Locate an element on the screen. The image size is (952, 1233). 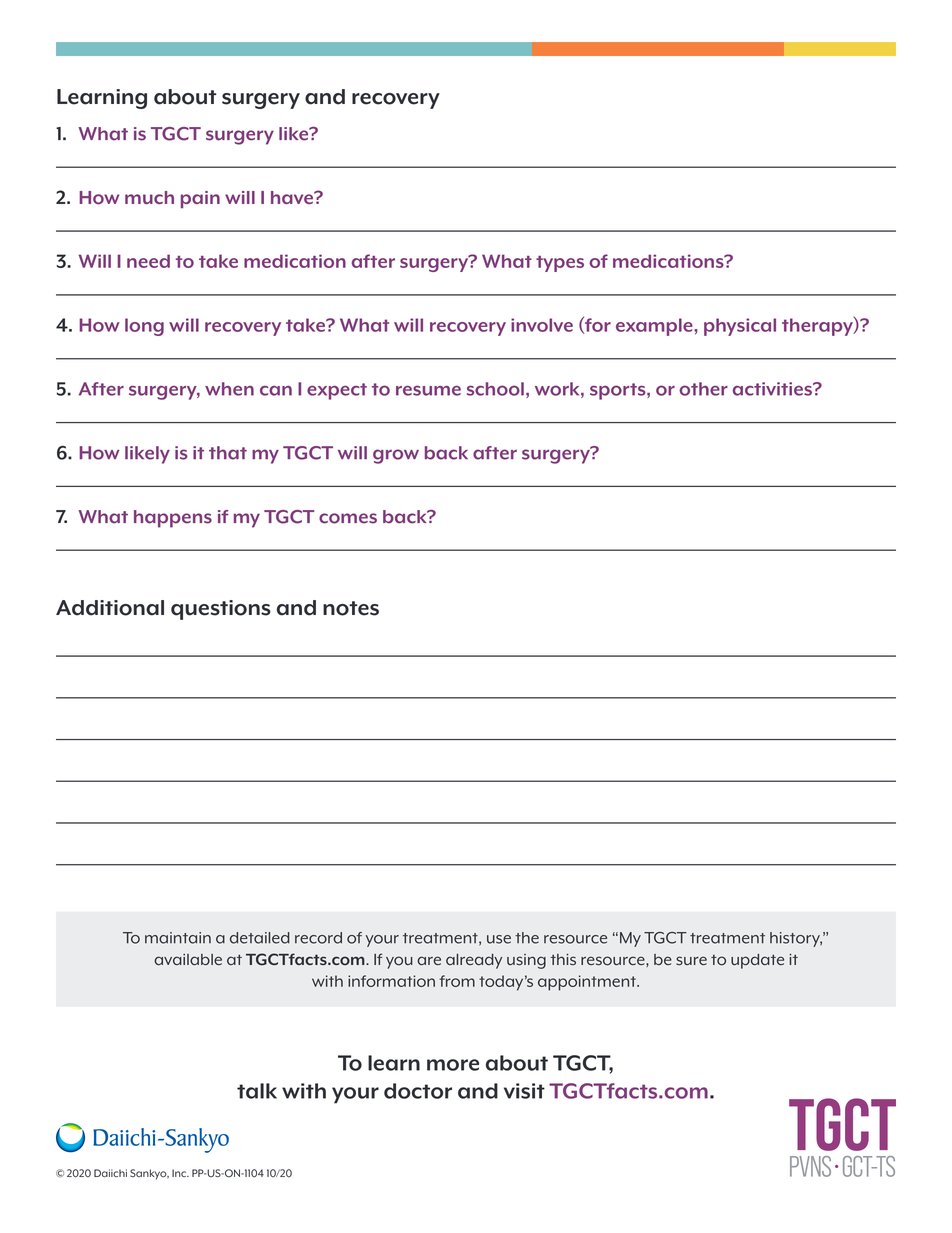
example is located at coordinates (655, 327).
